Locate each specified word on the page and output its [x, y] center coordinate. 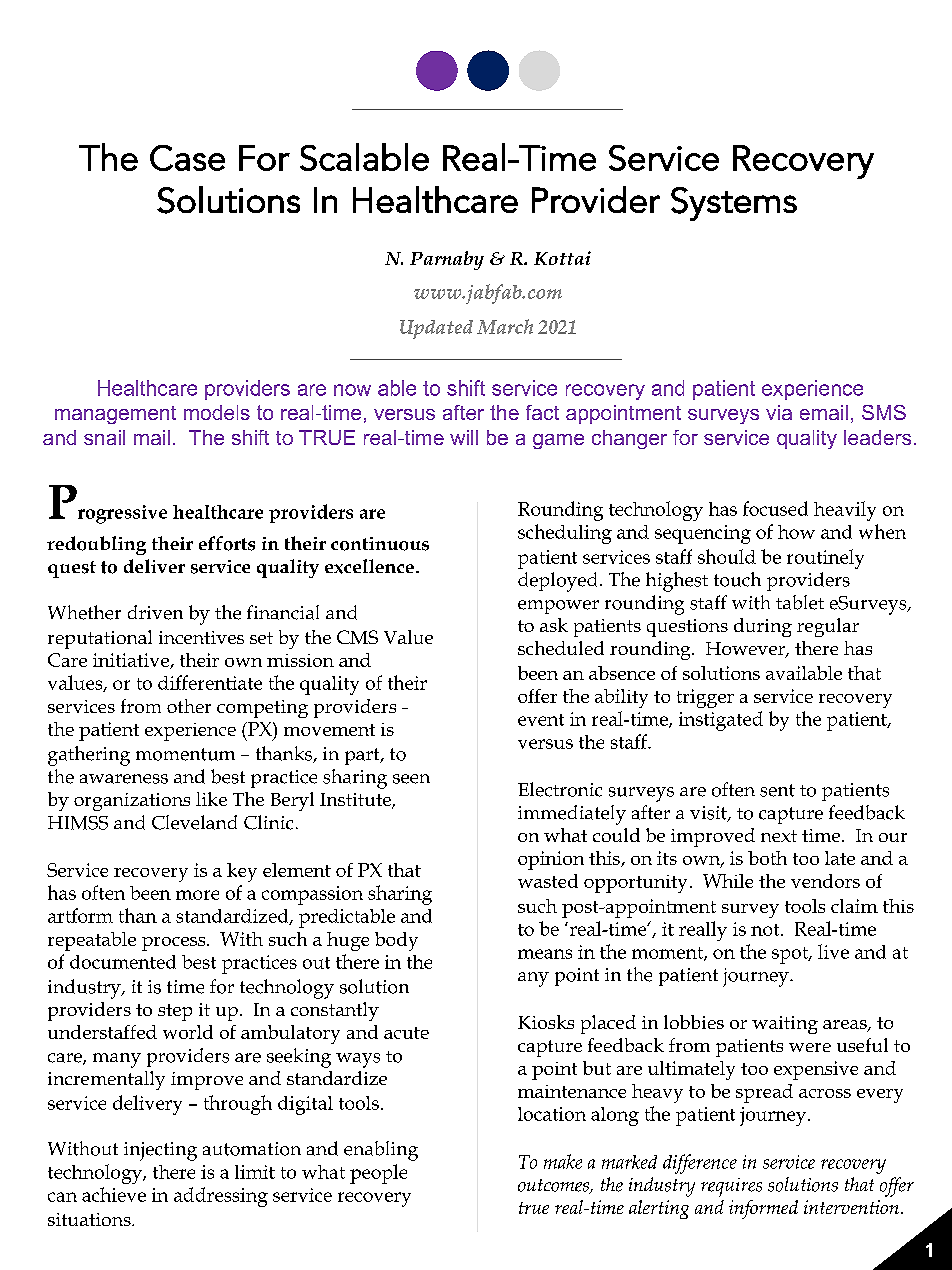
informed [763, 1209]
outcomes [554, 1186]
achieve [114, 1194]
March [505, 326]
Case [187, 158]
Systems [734, 204]
